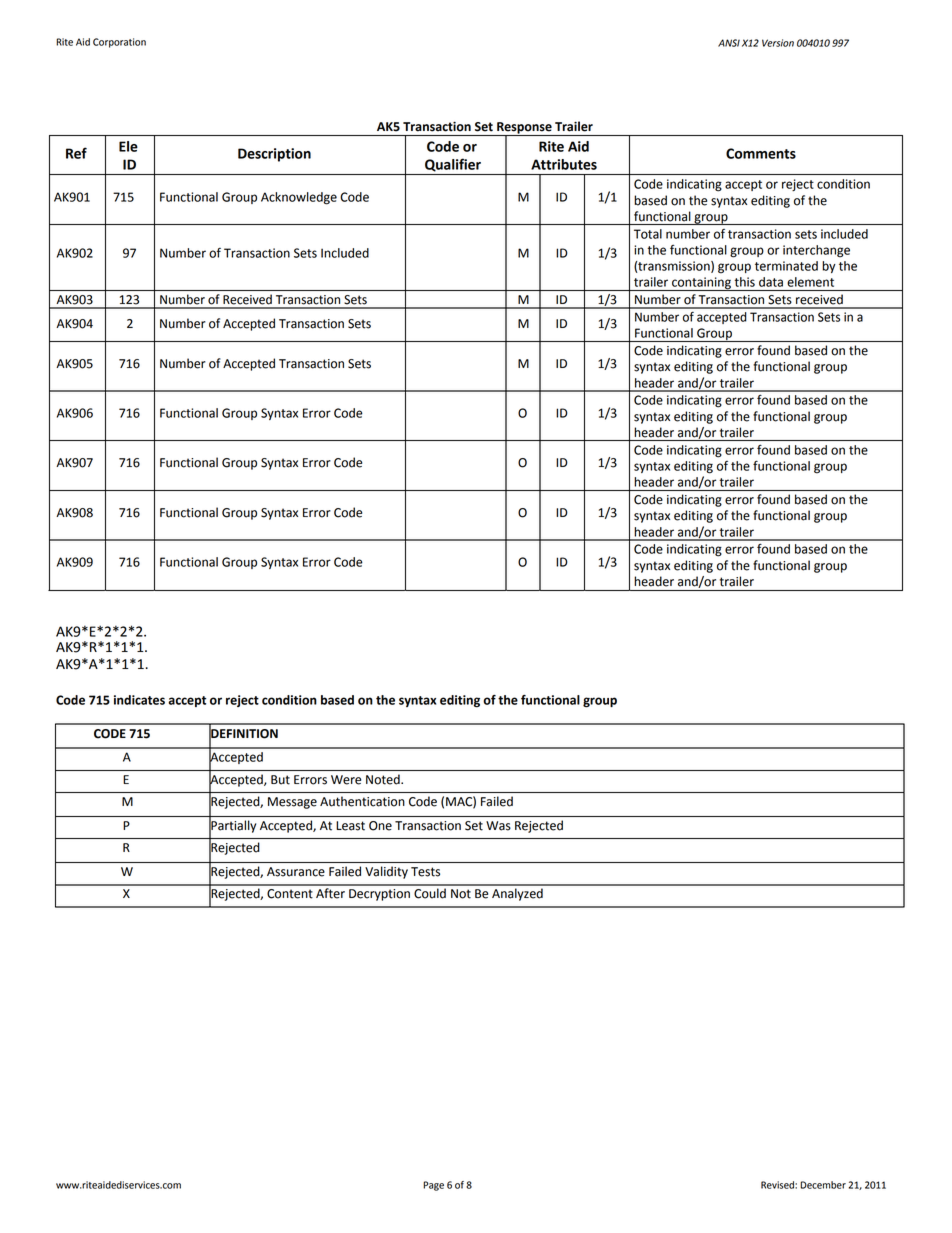 Image resolution: width=952 pixels, height=1233 pixels. I want to click on this, so click(745, 282).
